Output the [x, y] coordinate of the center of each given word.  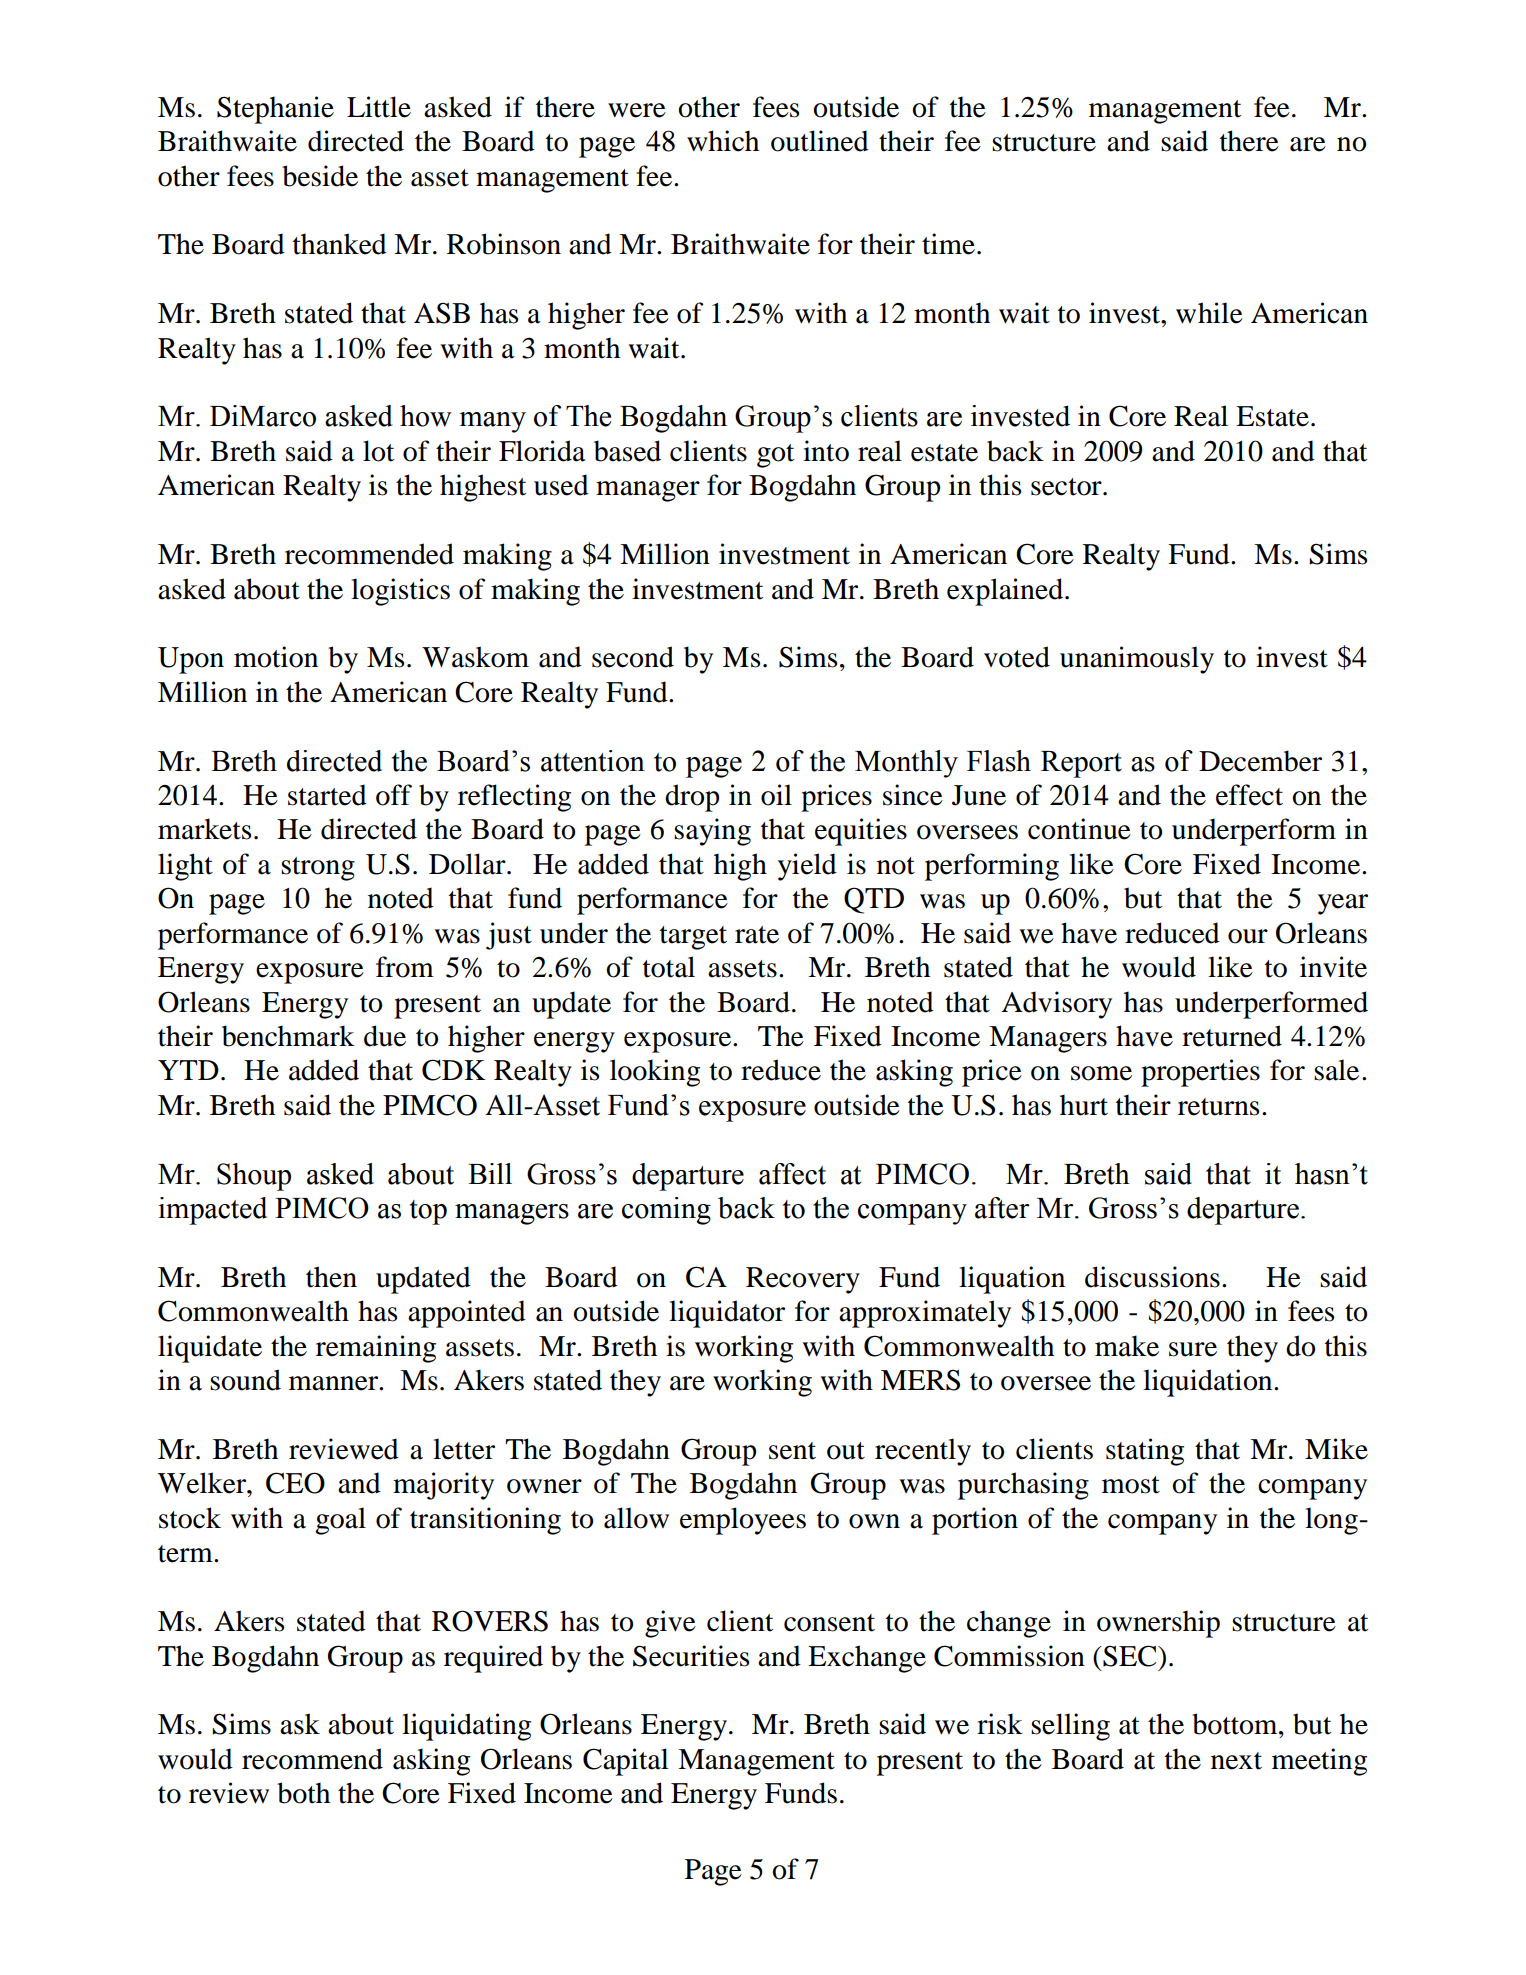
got [775, 456]
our [1248, 936]
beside [320, 176]
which [723, 141]
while [1209, 313]
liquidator [727, 1314]
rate [757, 935]
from [405, 967]
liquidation [1209, 1383]
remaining [376, 1349]
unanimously [1137, 660]
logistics [400, 592]
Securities [691, 1656]
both [303, 1793]
